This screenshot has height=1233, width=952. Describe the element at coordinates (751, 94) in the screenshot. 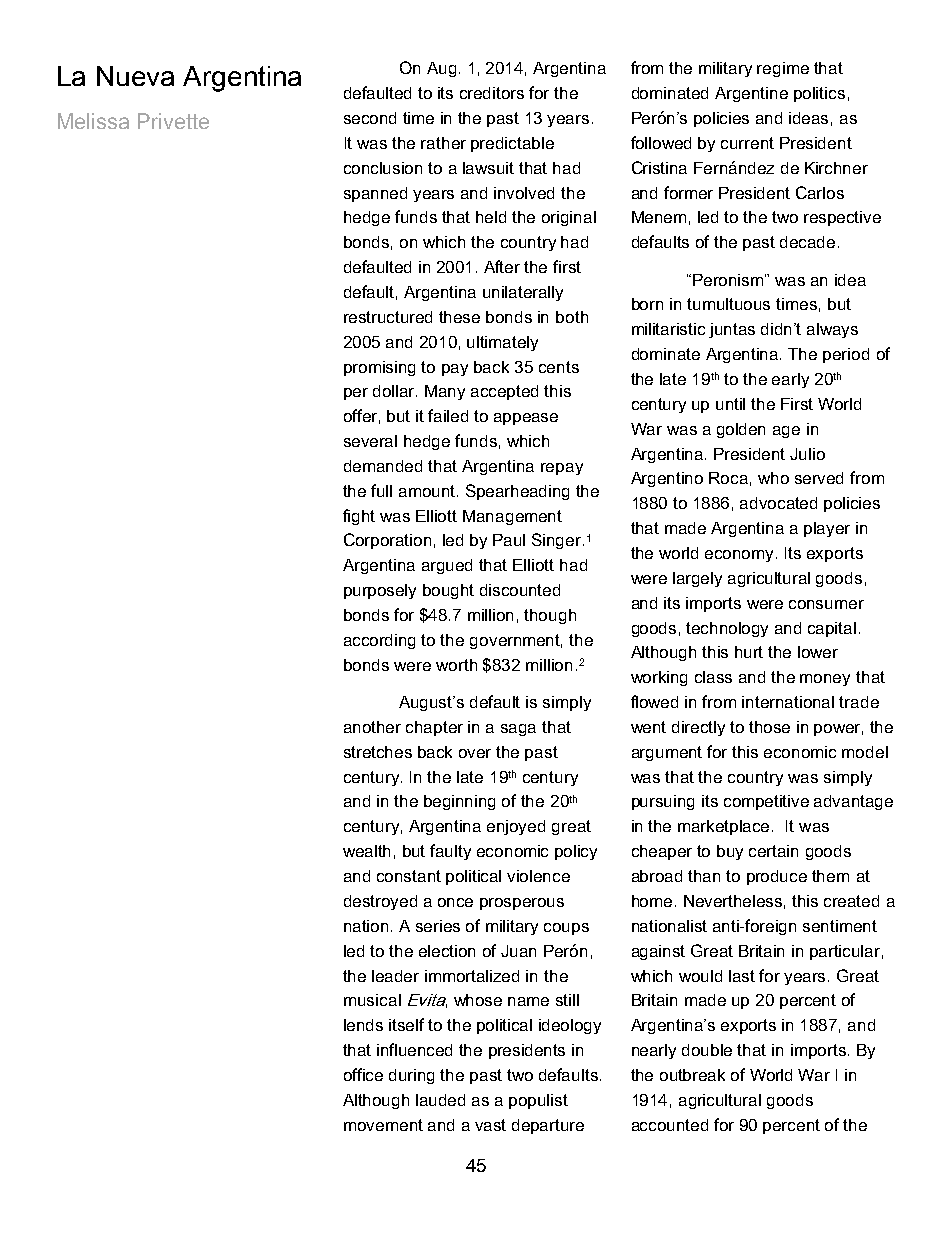

I see `Argentine` at that location.
